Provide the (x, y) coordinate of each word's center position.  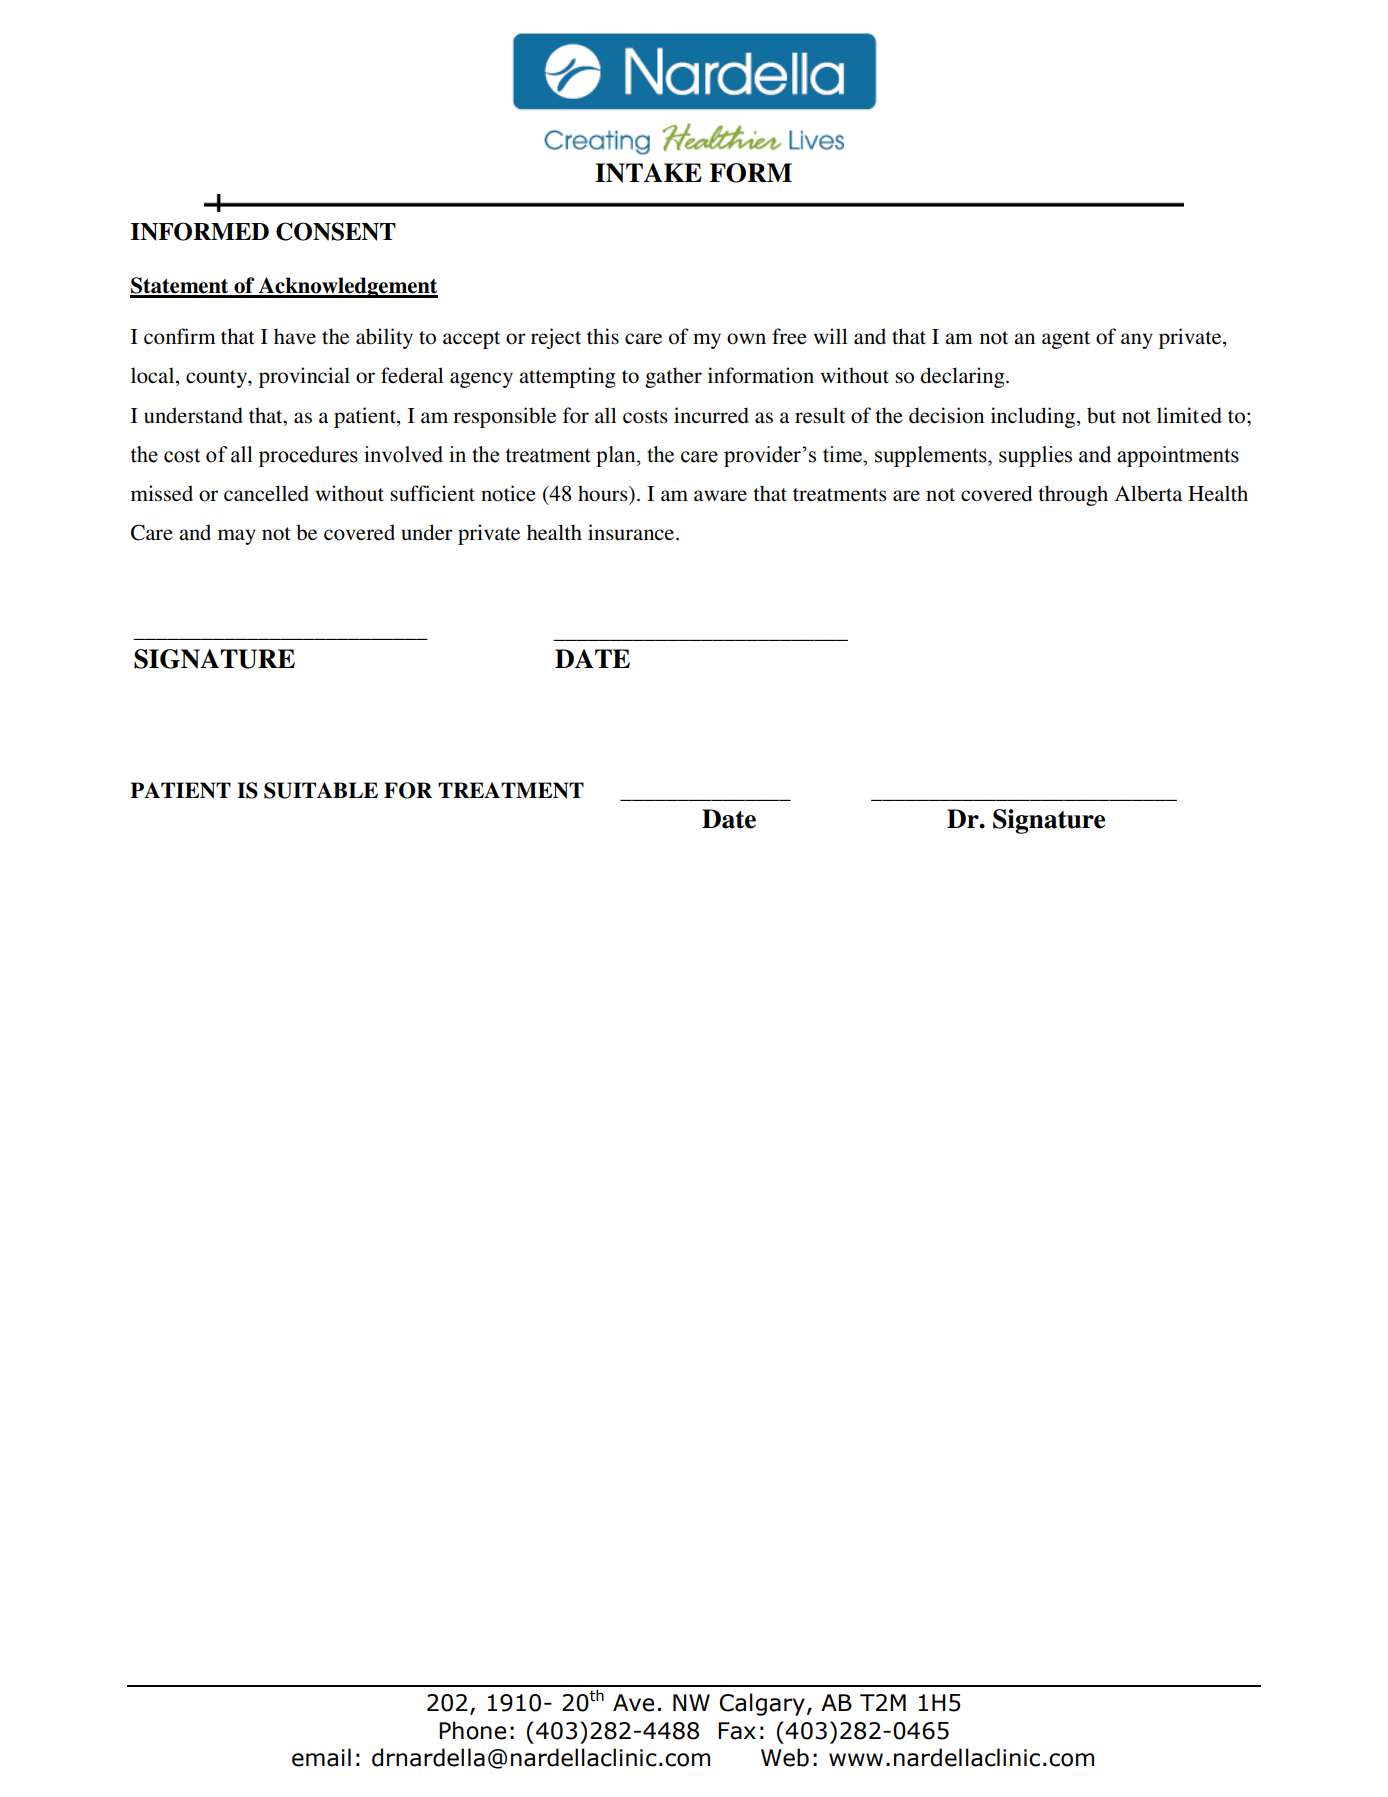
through (1073, 495)
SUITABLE (321, 790)
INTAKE (648, 173)
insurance (632, 532)
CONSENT (336, 231)
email (321, 1757)
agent (1066, 340)
